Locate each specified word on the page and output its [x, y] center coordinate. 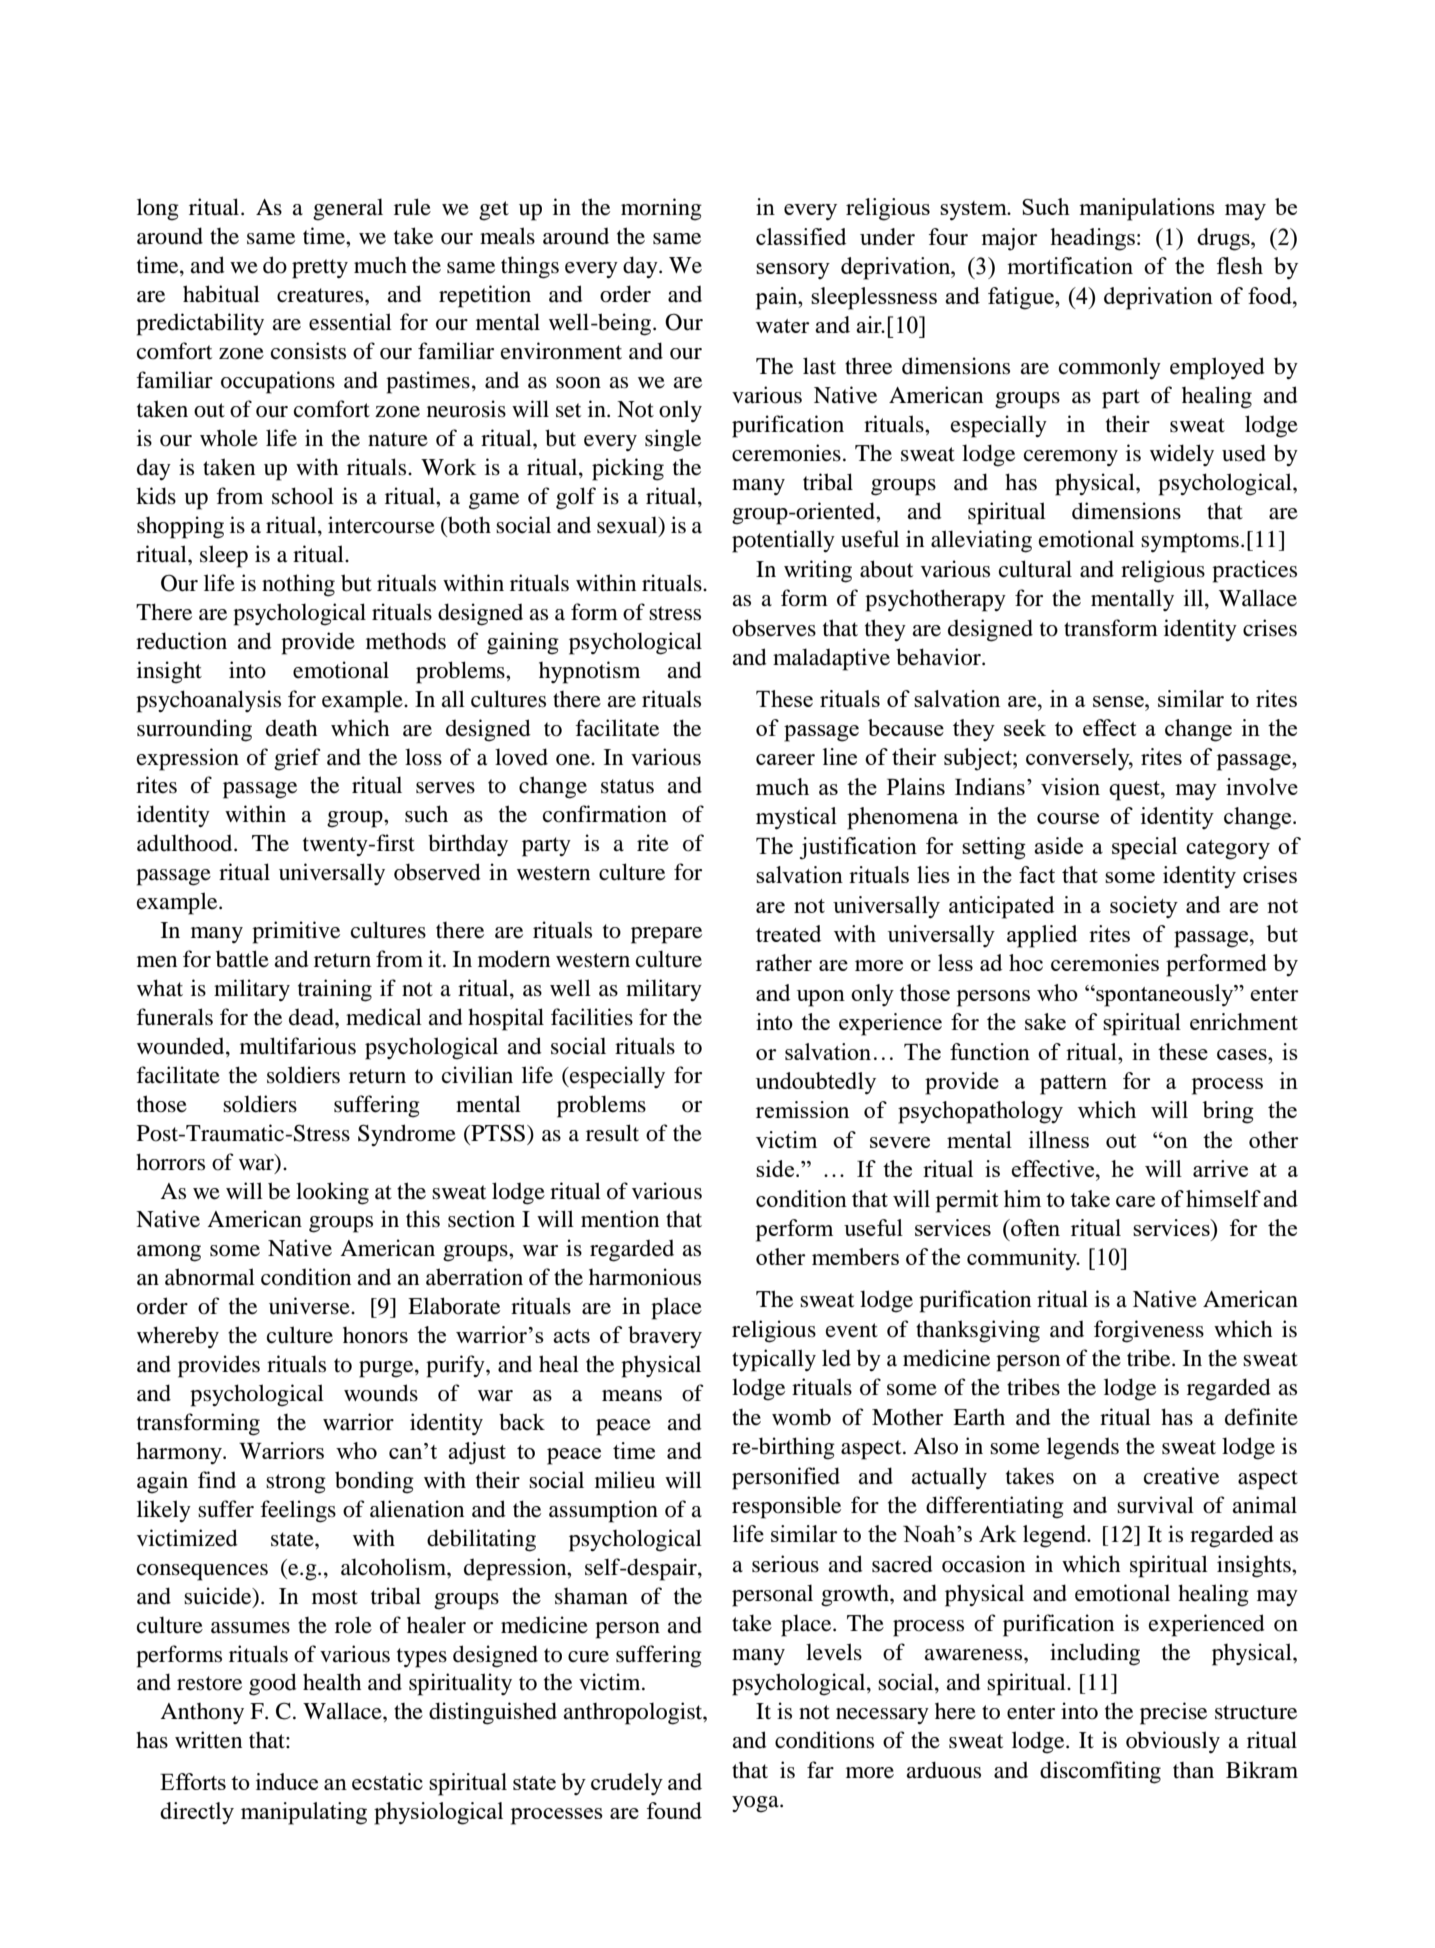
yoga [756, 1804]
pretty [320, 269]
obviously [1173, 1742]
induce [287, 1781]
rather [784, 962]
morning [661, 209]
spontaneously [1165, 995]
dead [312, 1017]
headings [1092, 239]
